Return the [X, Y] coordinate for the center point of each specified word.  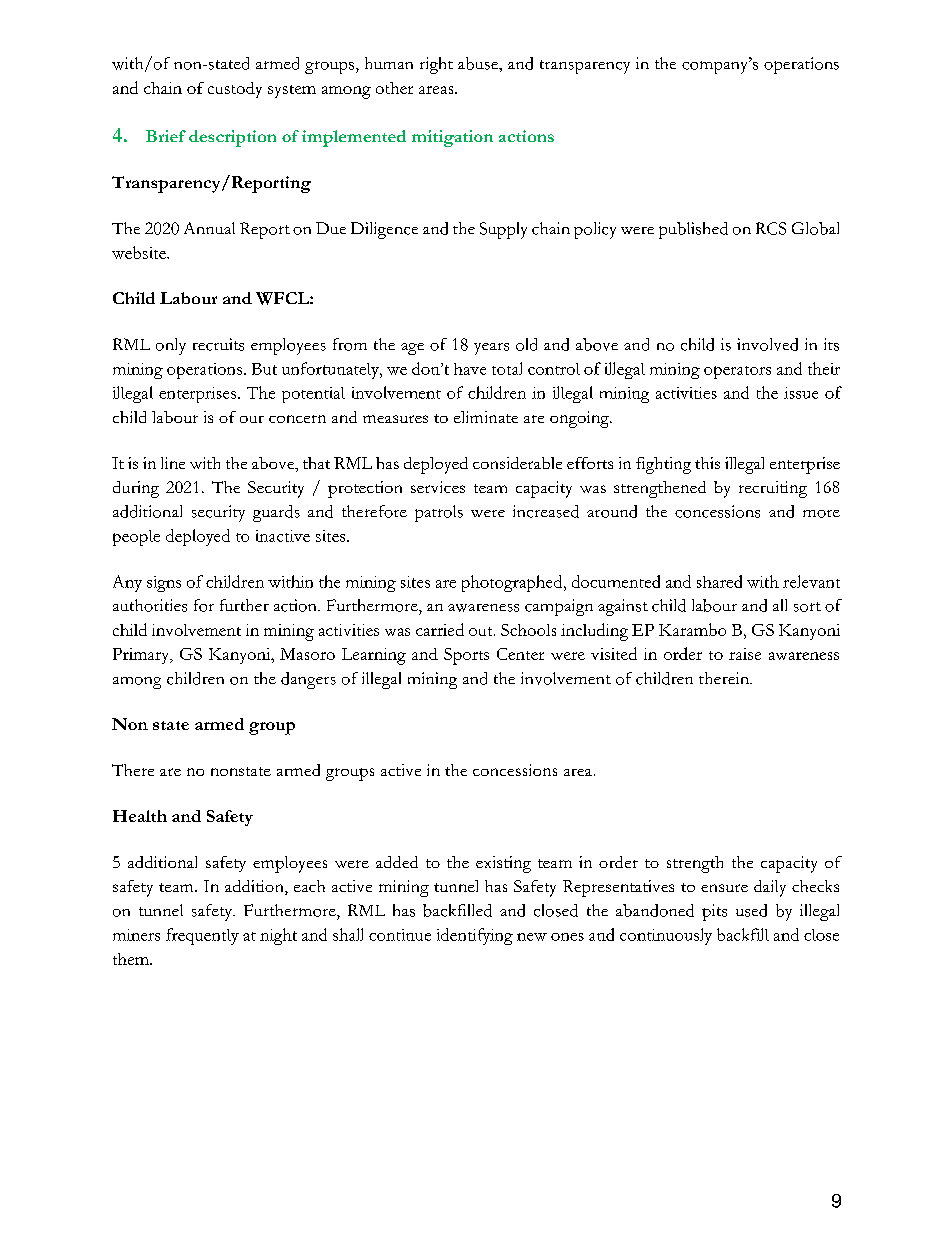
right [436, 65]
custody [235, 90]
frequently [202, 936]
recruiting [773, 489]
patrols [439, 513]
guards [276, 513]
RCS [771, 228]
